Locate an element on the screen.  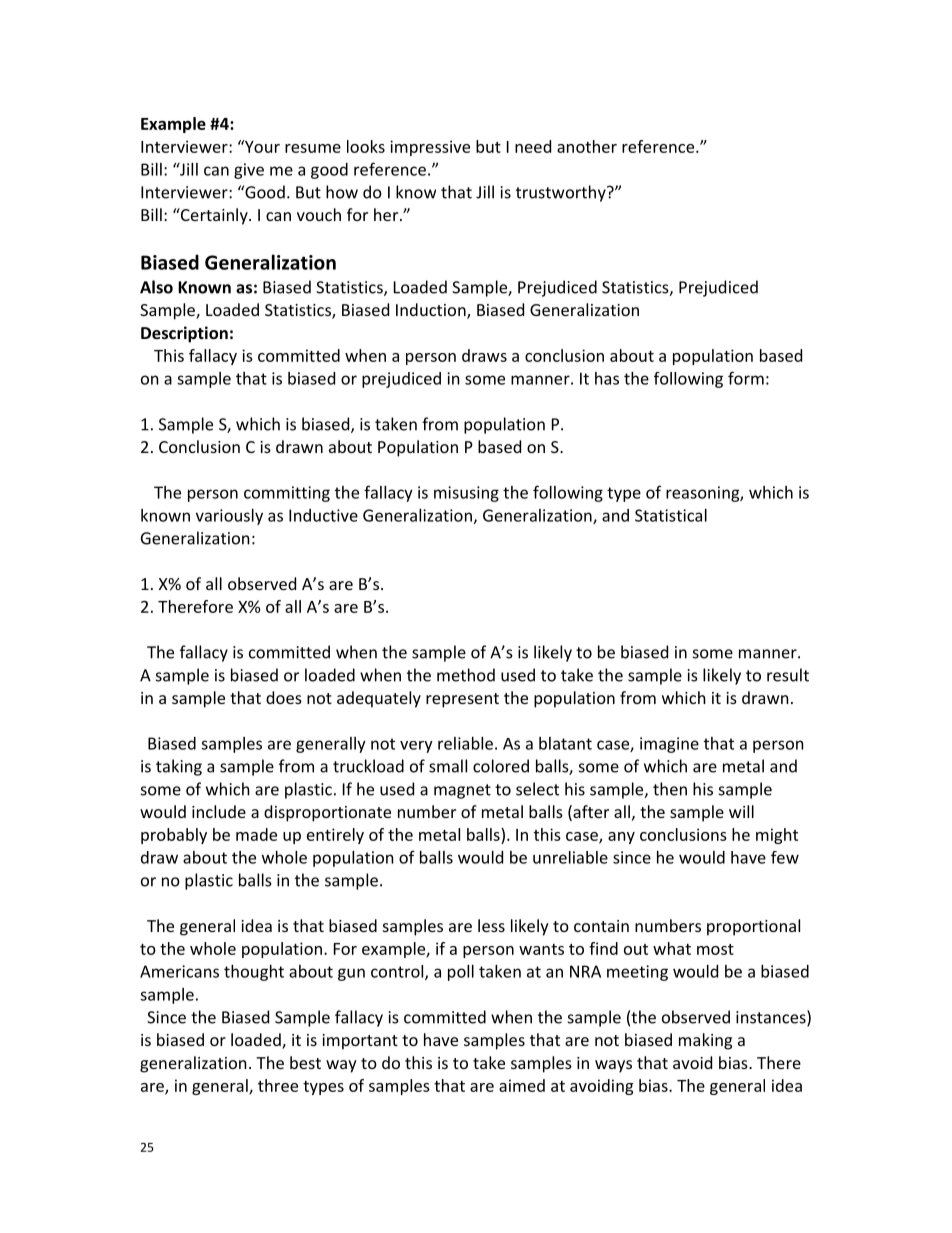
result is located at coordinates (788, 675).
